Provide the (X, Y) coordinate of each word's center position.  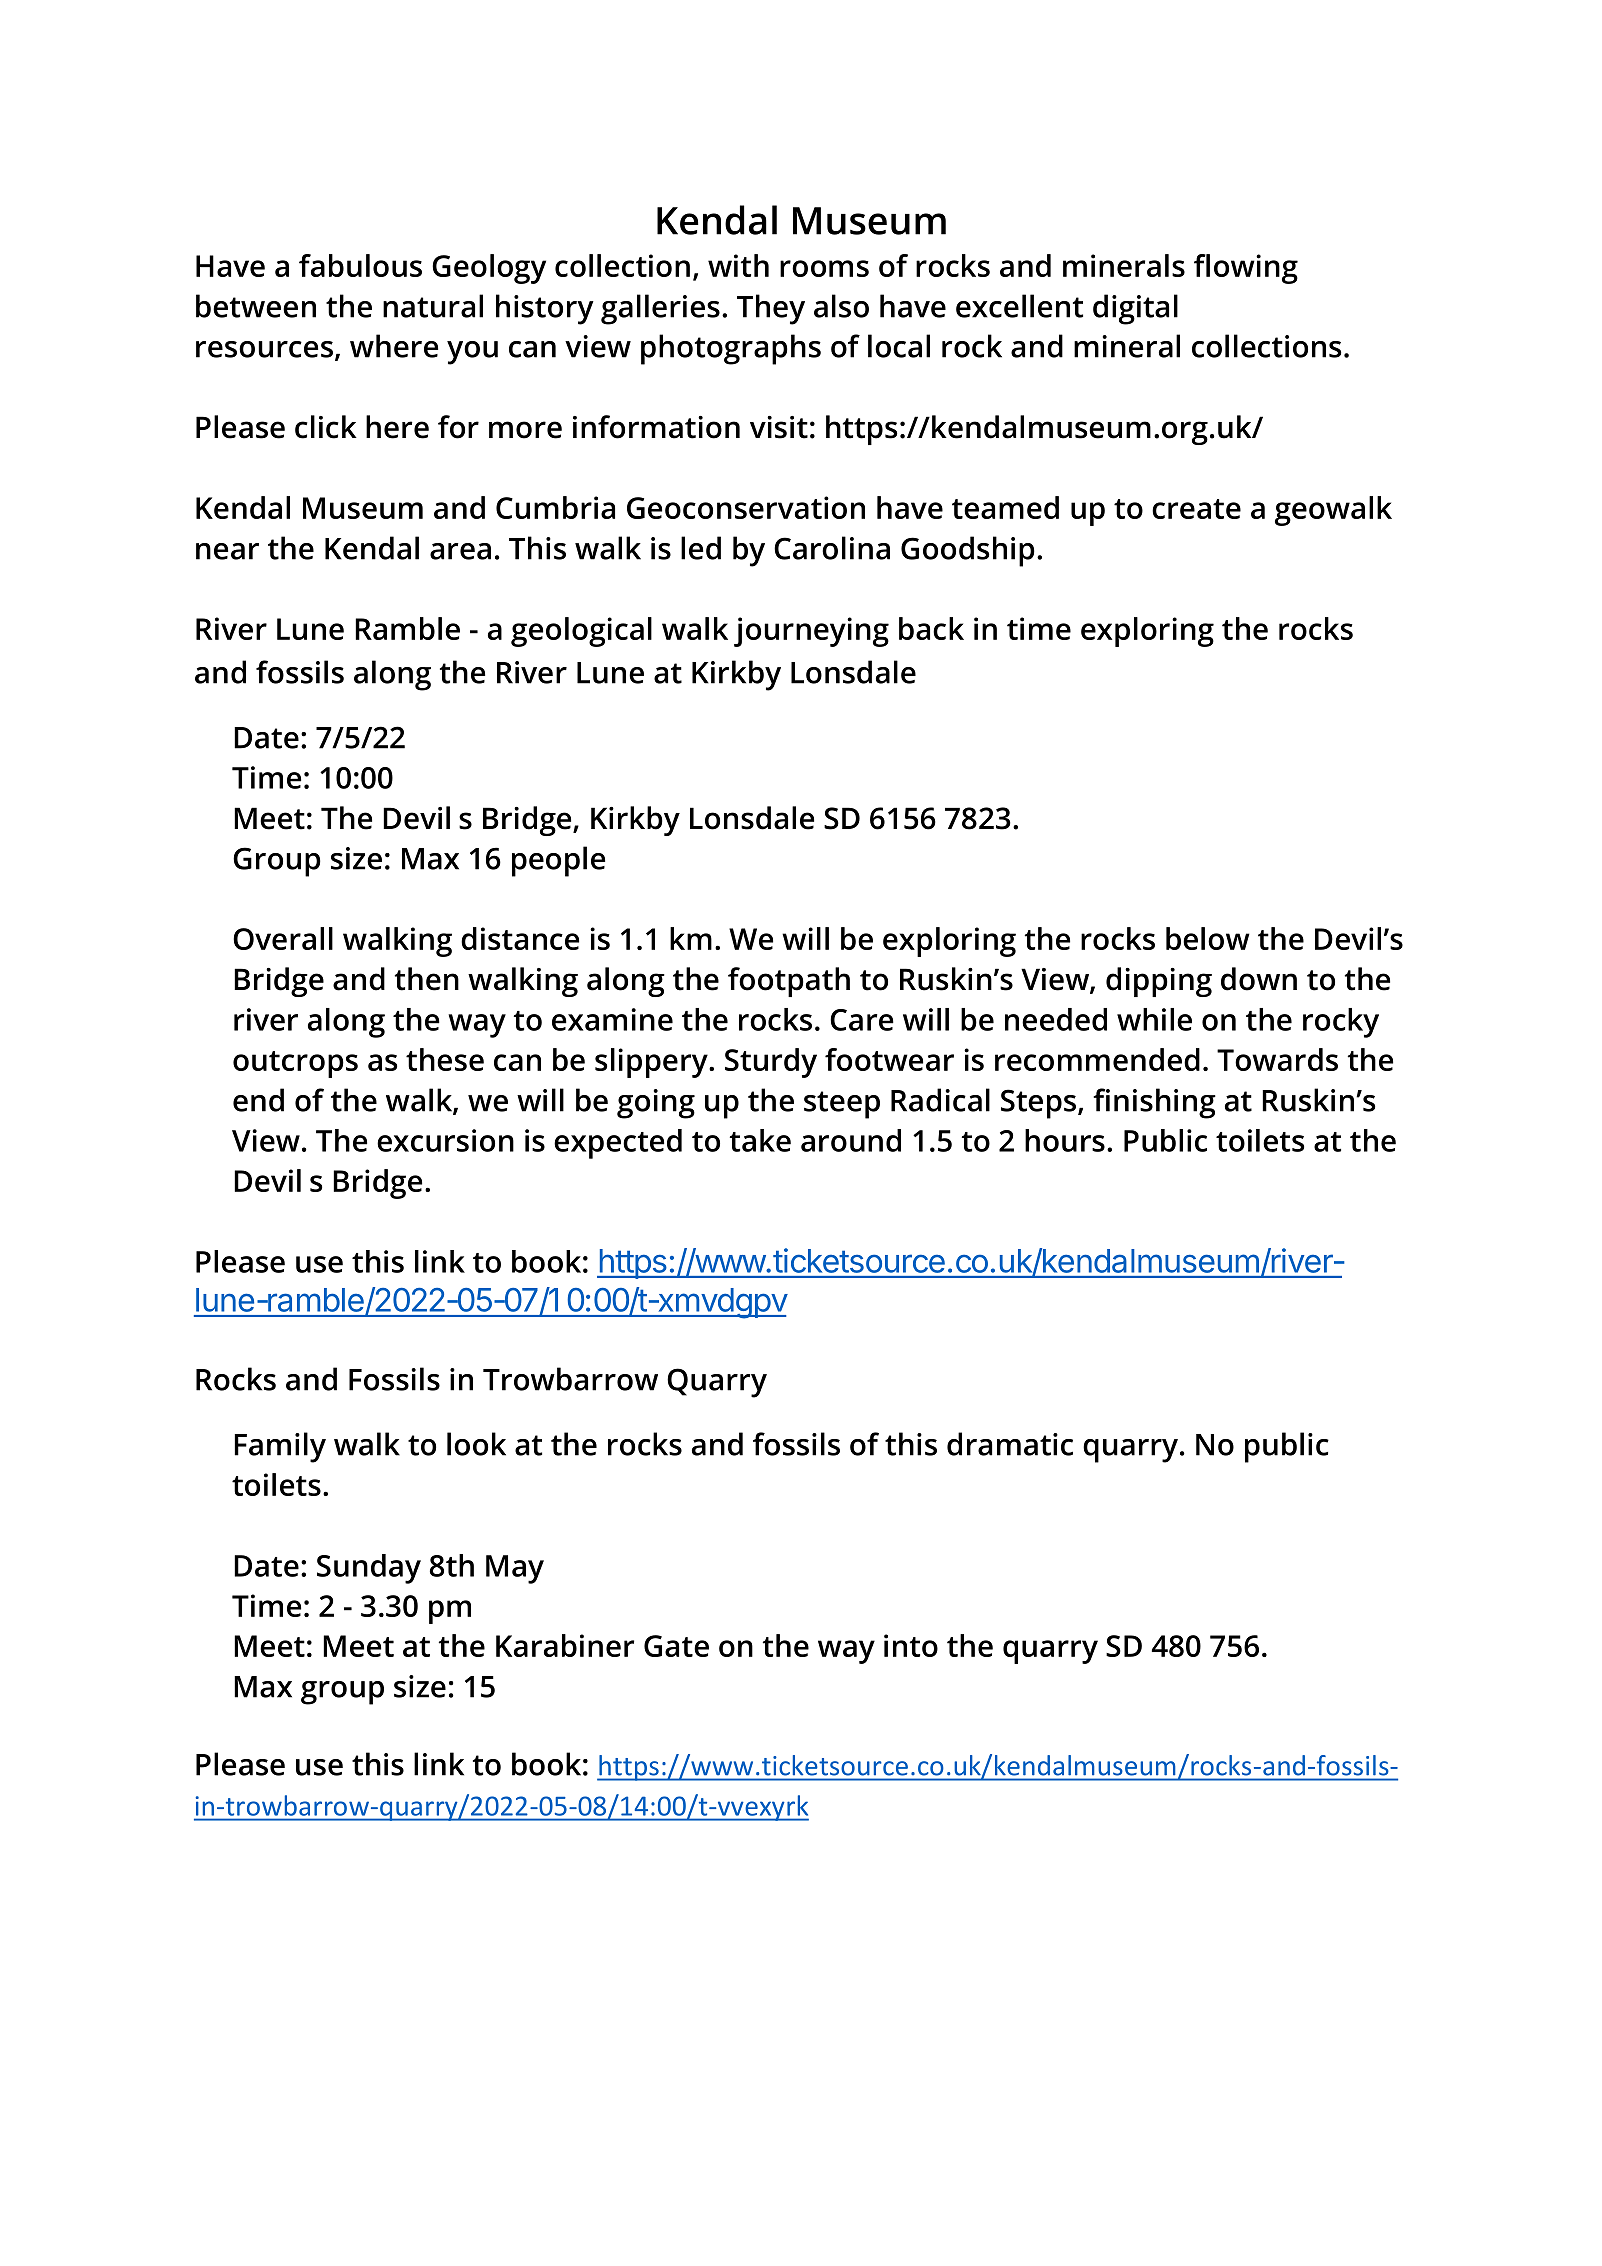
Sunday (369, 1569)
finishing (1154, 1103)
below (1208, 938)
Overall (283, 938)
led (701, 548)
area (460, 551)
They (771, 309)
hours (1065, 1140)
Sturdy (771, 1063)
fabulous (360, 265)
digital (1135, 309)
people (558, 861)
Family (280, 1447)
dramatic (1010, 1444)
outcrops (295, 1064)
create (1196, 509)
